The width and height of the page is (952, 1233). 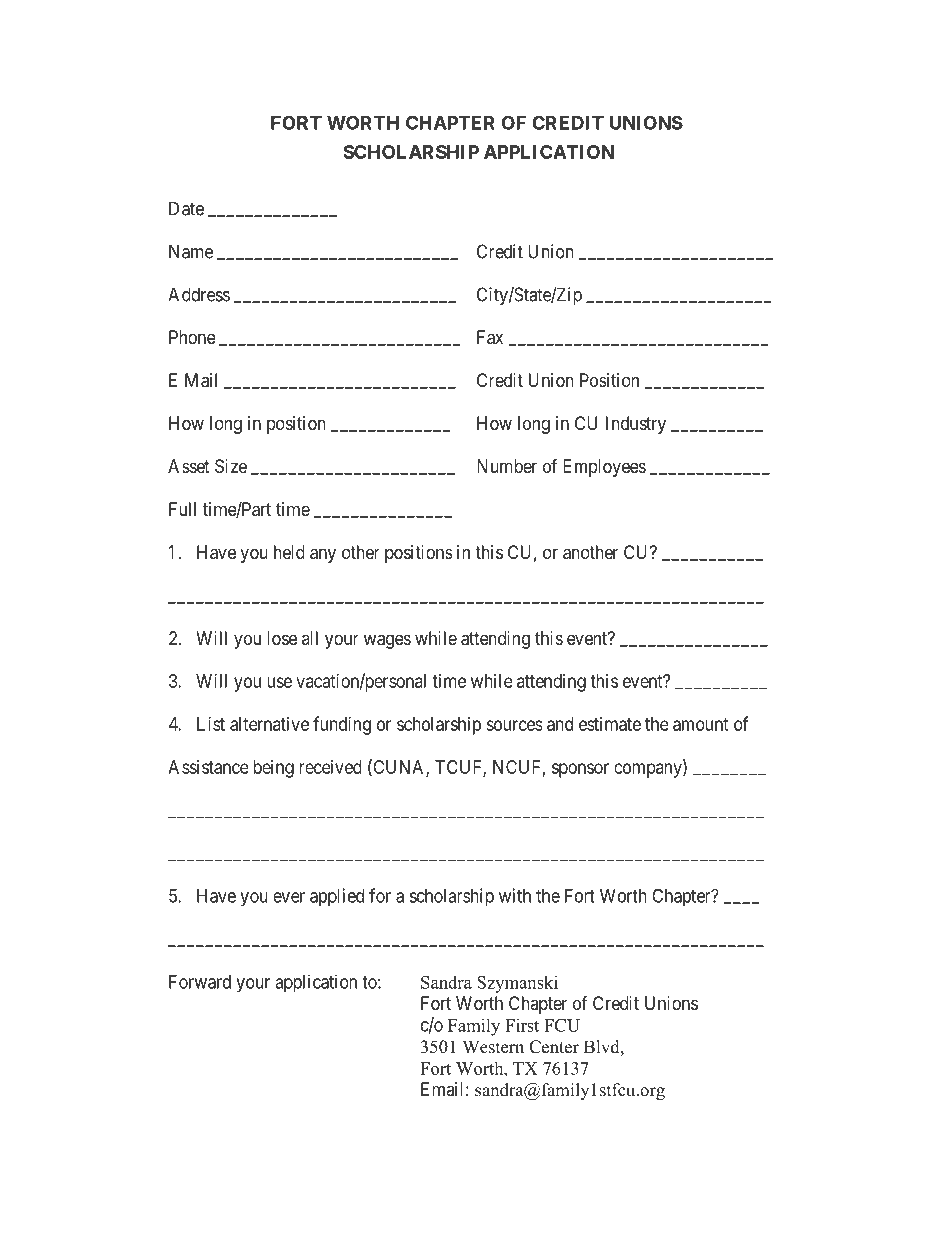 I want to click on Industry, so click(x=636, y=425).
